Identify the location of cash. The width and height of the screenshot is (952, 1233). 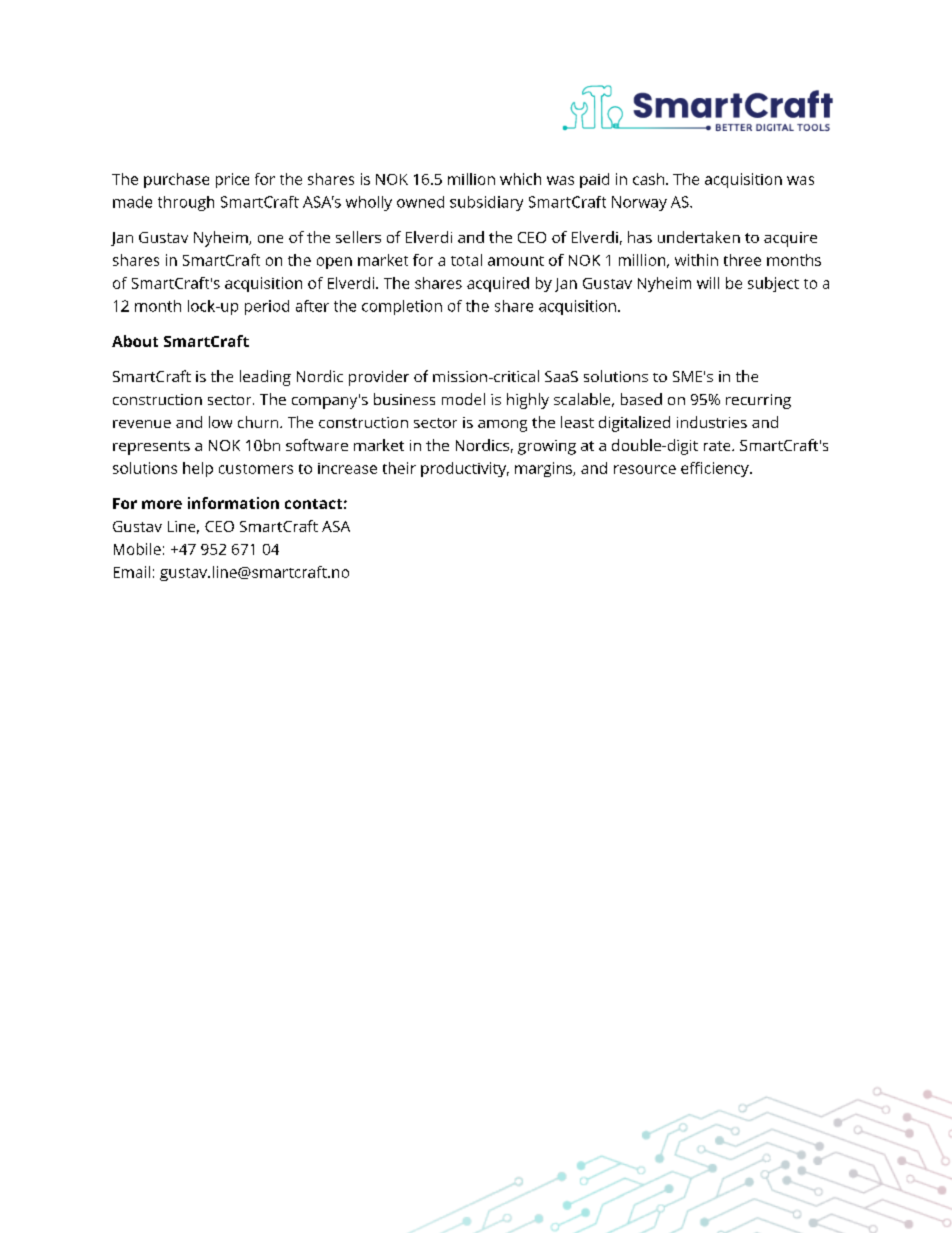
(648, 179).
